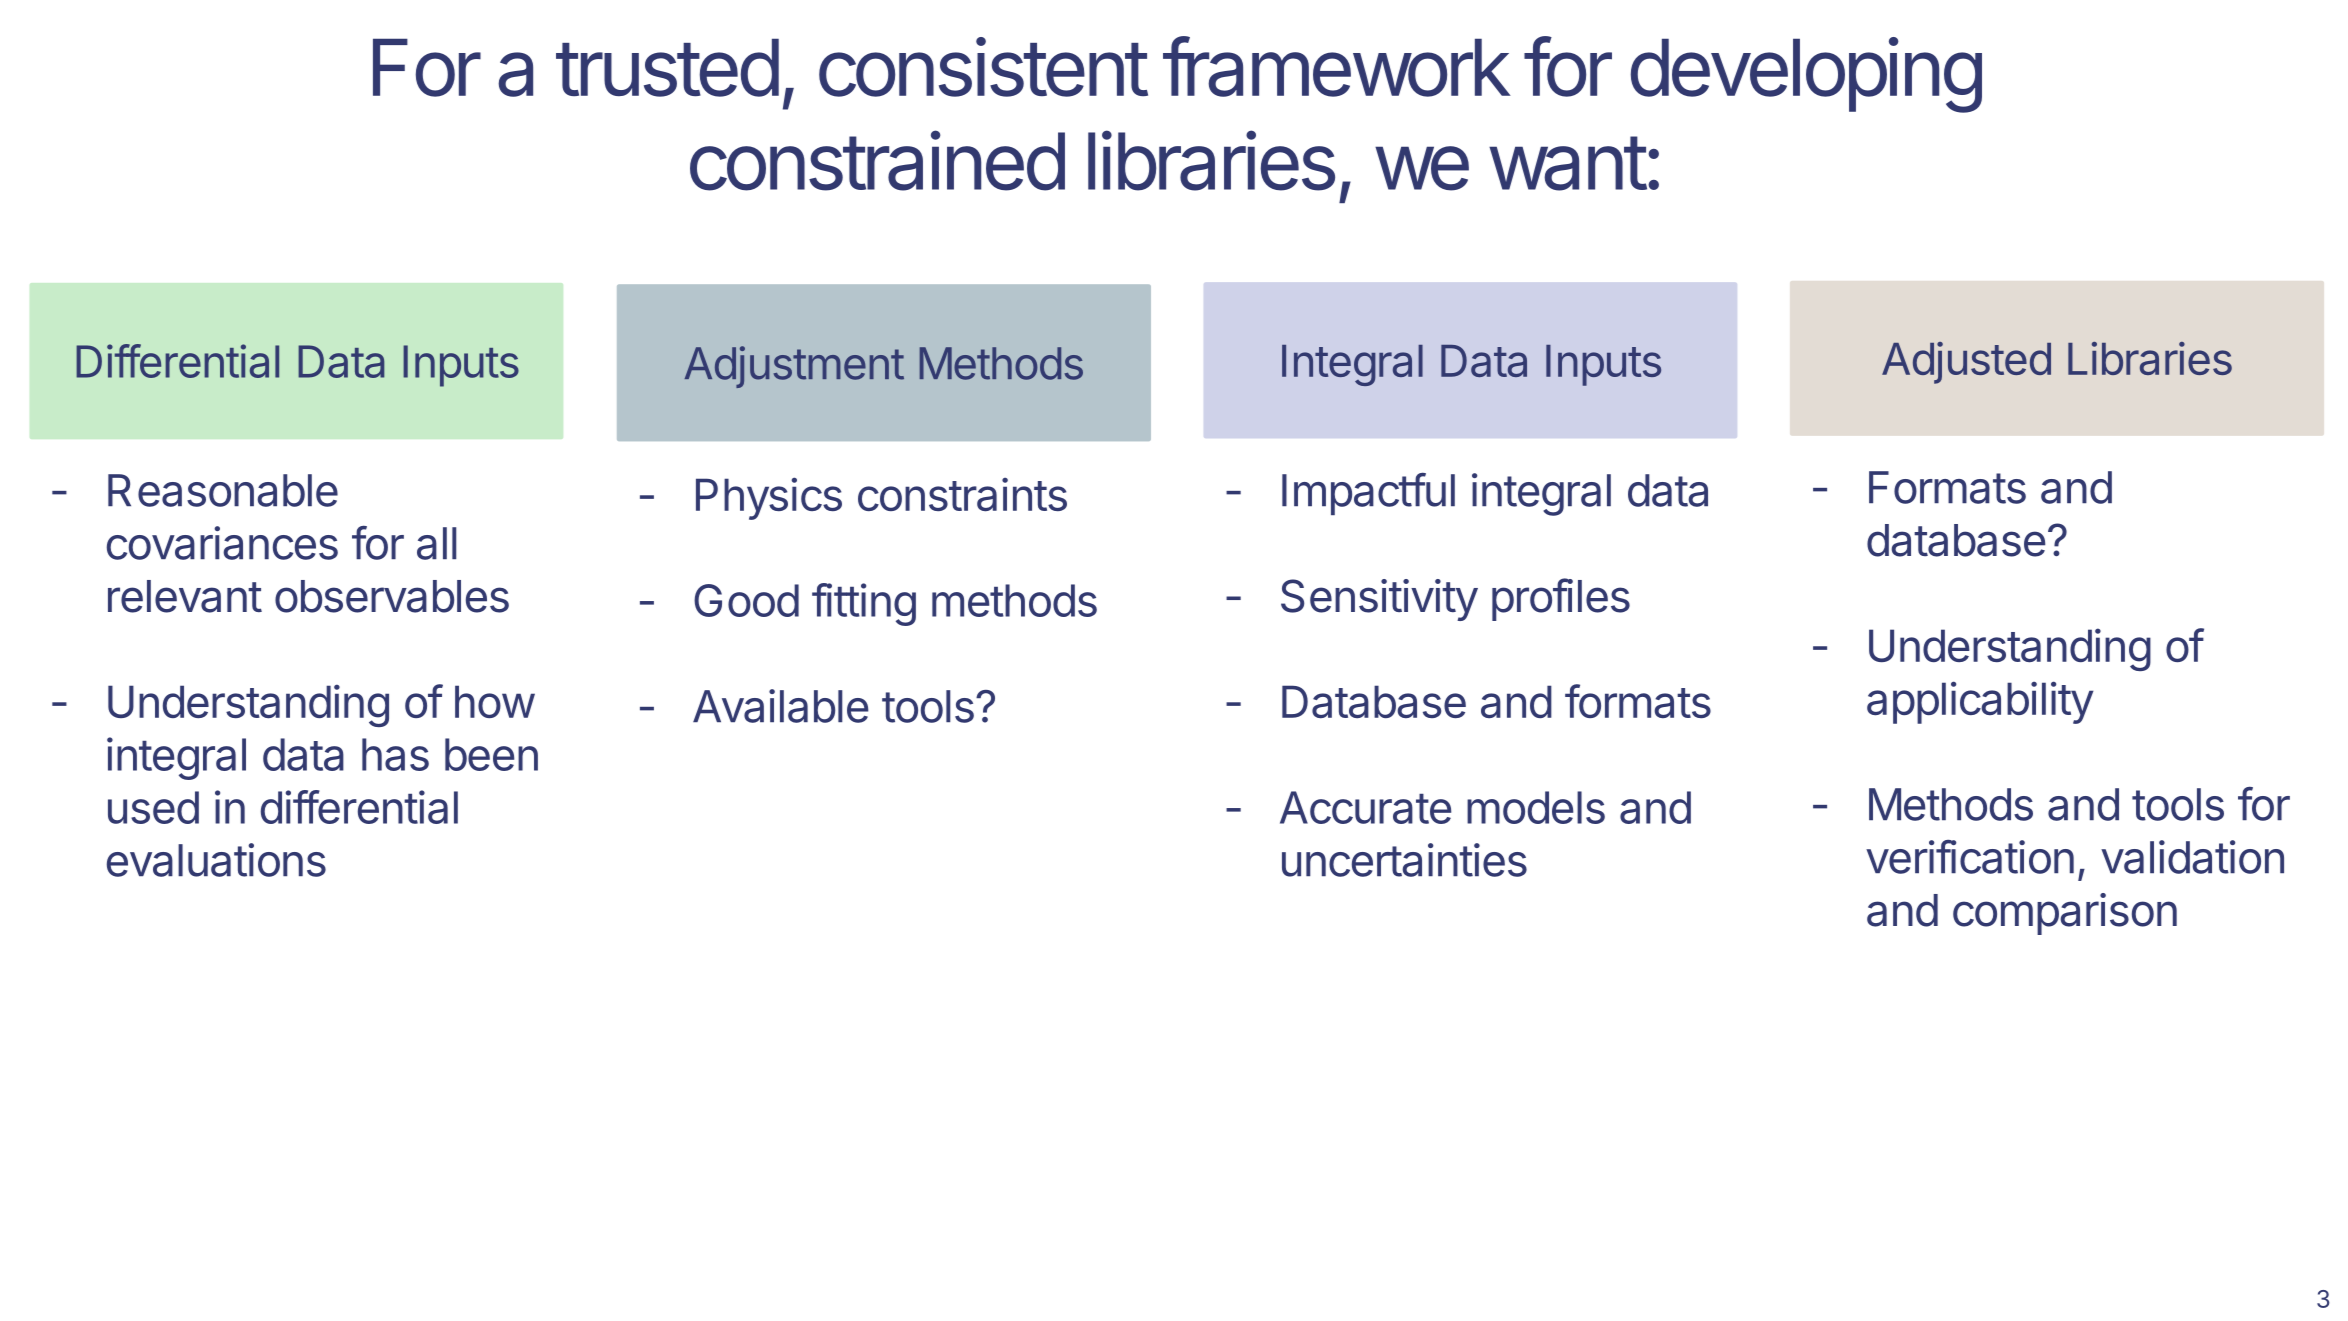  Describe the element at coordinates (1368, 494) in the image. I see `Impactful` at that location.
